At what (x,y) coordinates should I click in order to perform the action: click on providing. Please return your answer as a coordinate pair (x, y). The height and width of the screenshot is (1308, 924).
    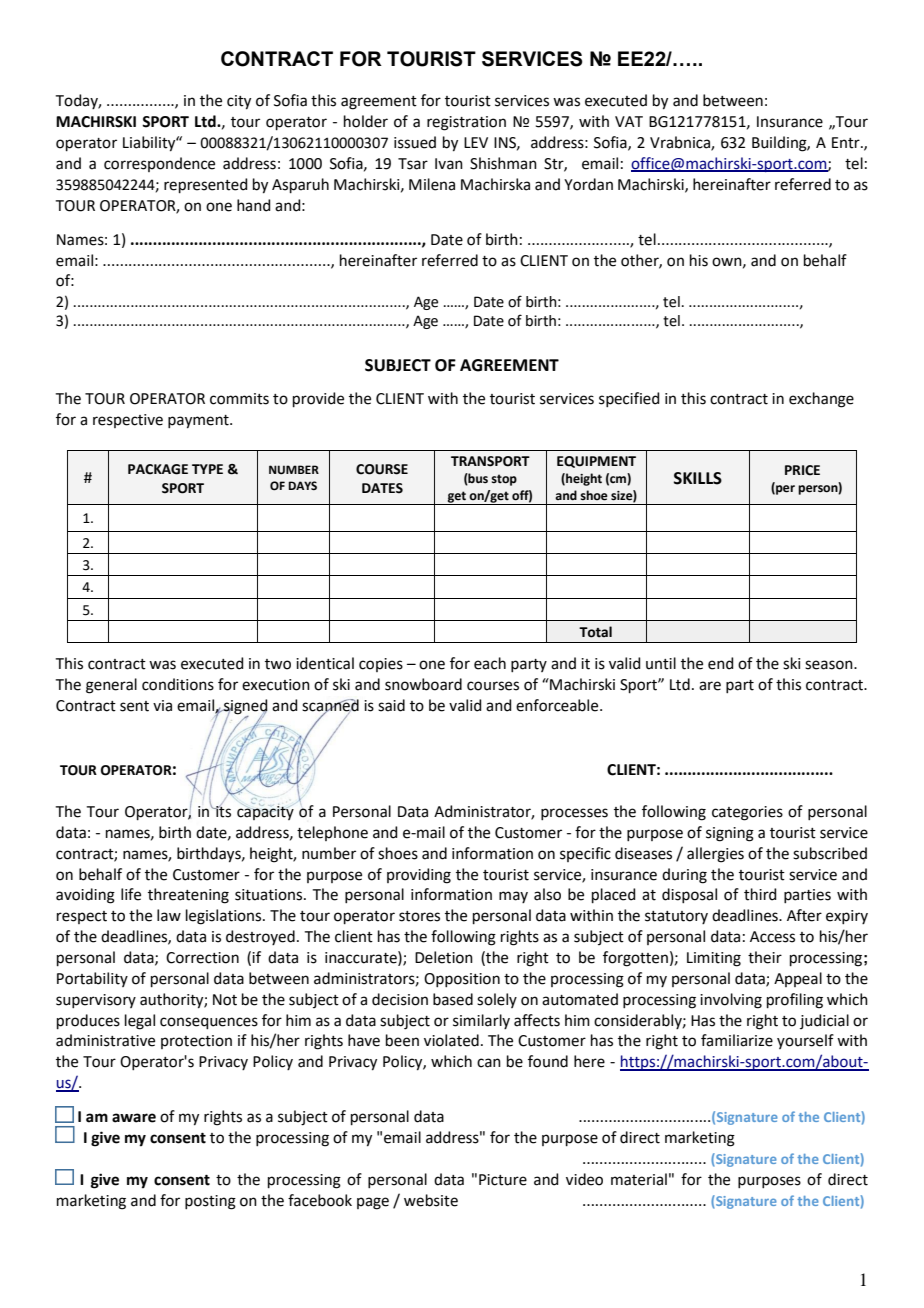
    Looking at the image, I should click on (419, 876).
